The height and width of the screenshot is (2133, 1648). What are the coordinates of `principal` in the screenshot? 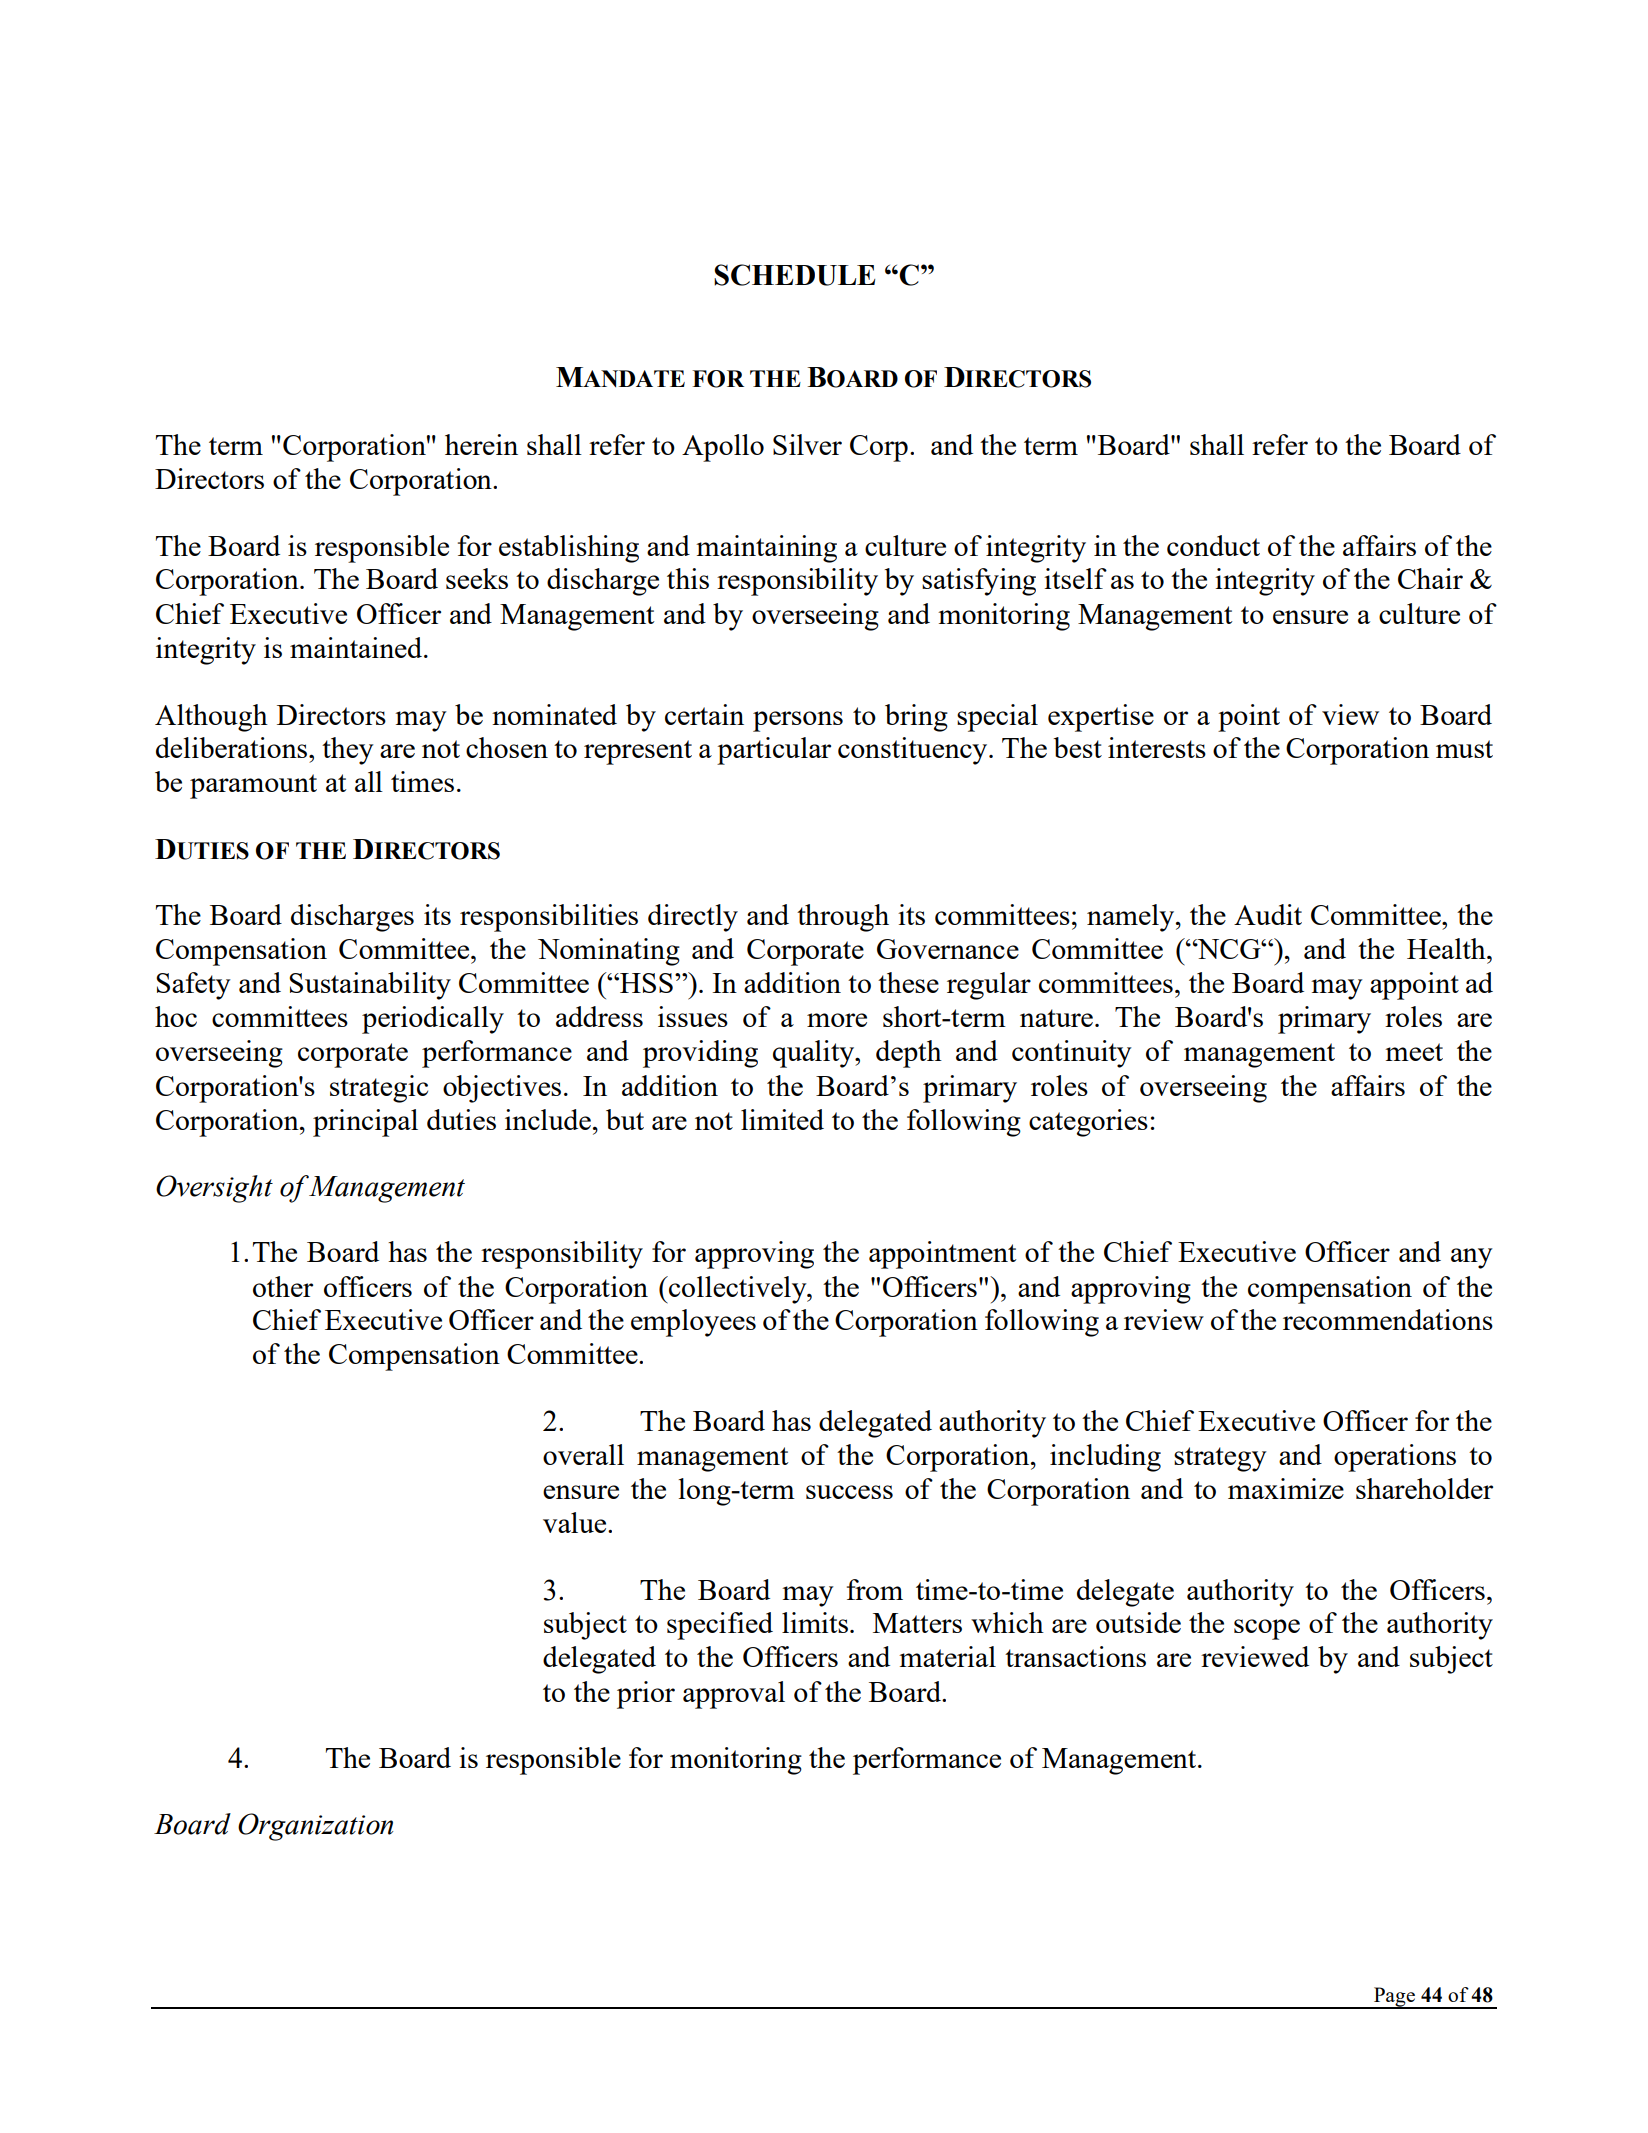 It's located at (365, 1123).
